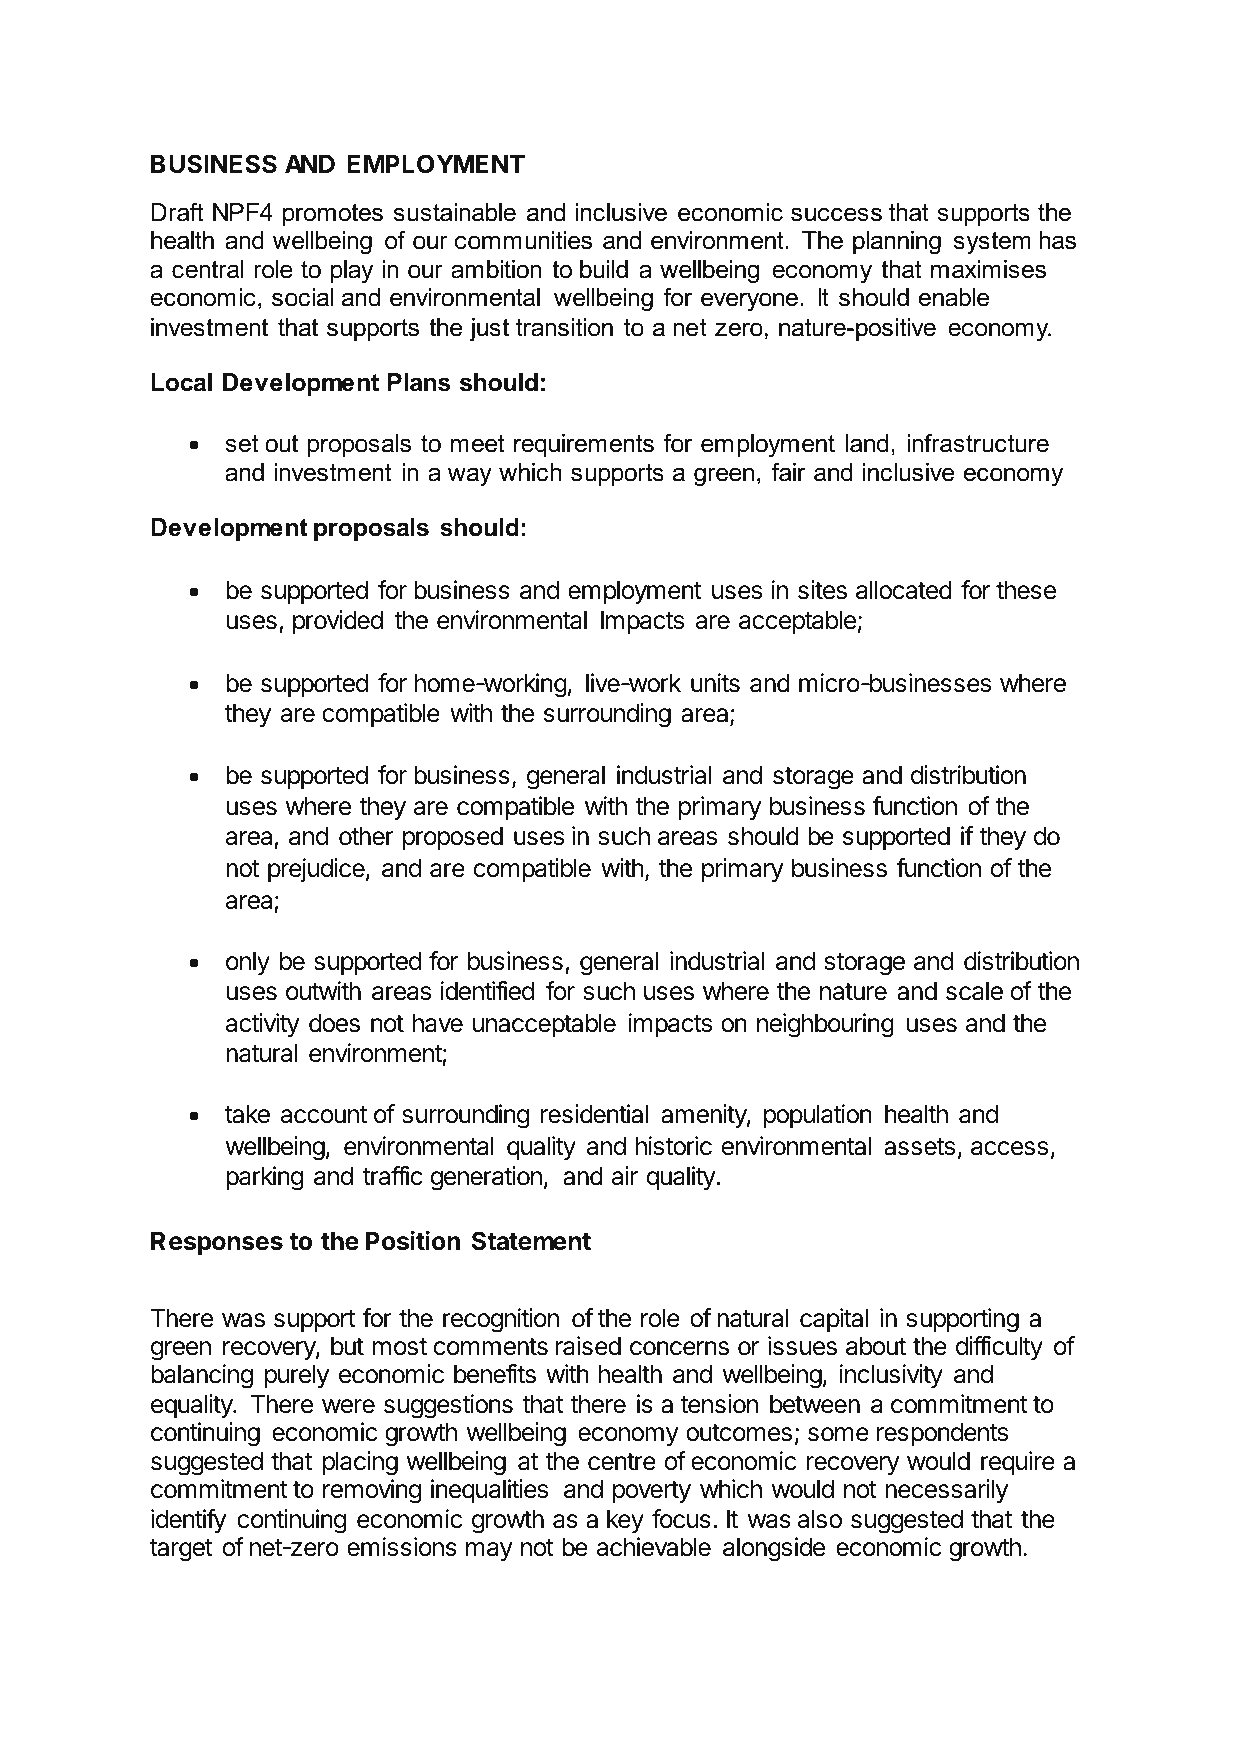  I want to click on scale, so click(974, 991).
